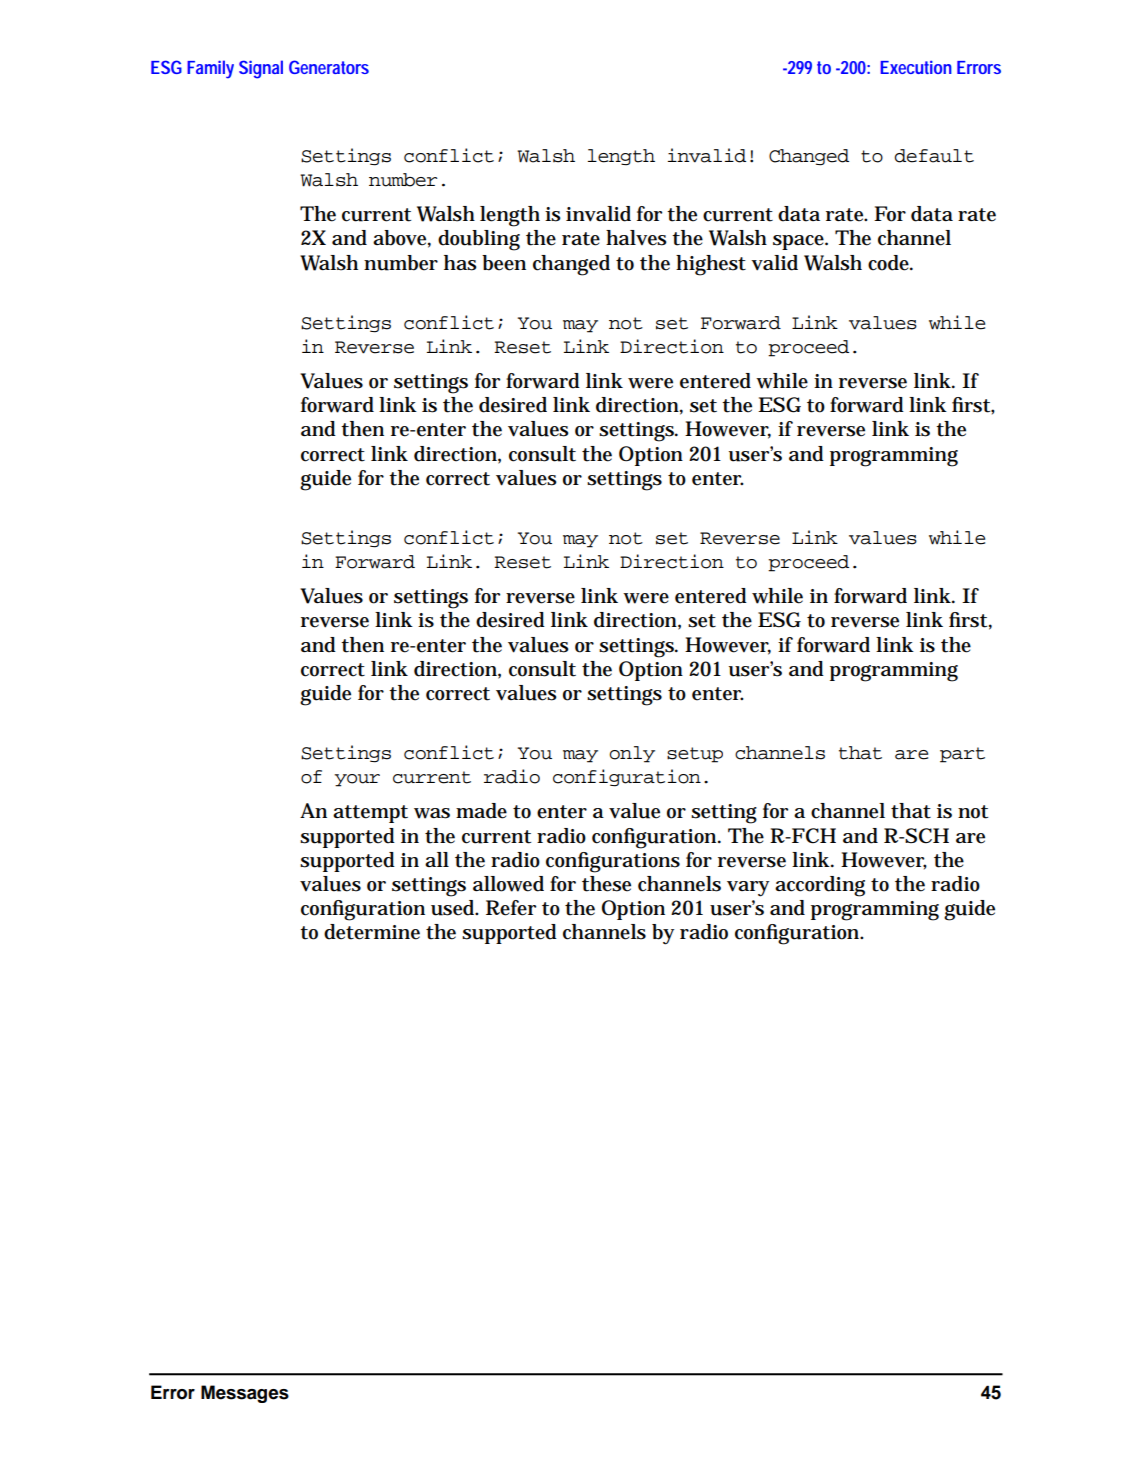 The height and width of the screenshot is (1467, 1135). Describe the element at coordinates (890, 263) in the screenshot. I see `code` at that location.
